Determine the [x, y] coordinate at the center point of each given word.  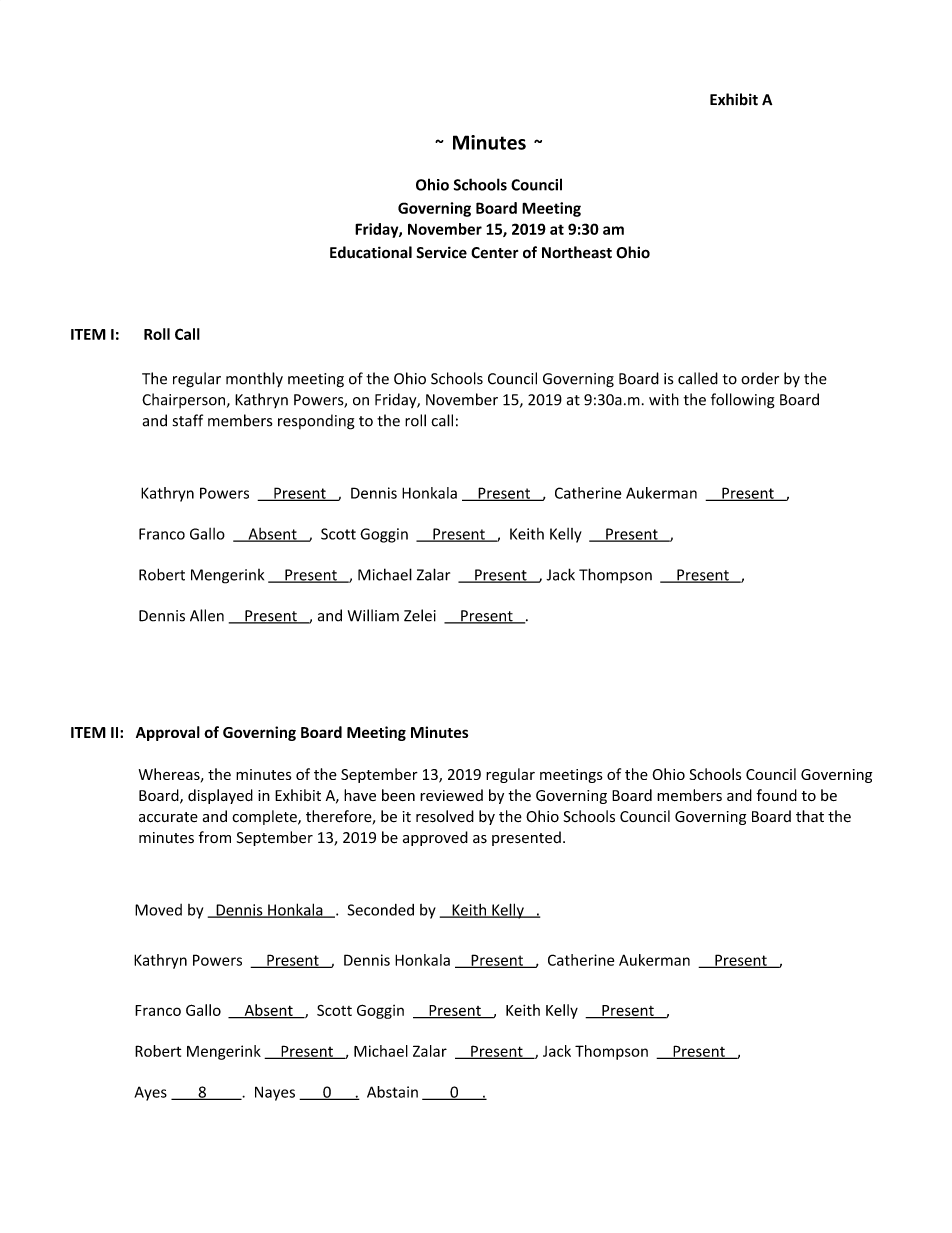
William [373, 615]
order [760, 378]
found [776, 795]
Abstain [392, 1092]
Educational [371, 252]
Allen [207, 615]
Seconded [381, 910]
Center [494, 253]
